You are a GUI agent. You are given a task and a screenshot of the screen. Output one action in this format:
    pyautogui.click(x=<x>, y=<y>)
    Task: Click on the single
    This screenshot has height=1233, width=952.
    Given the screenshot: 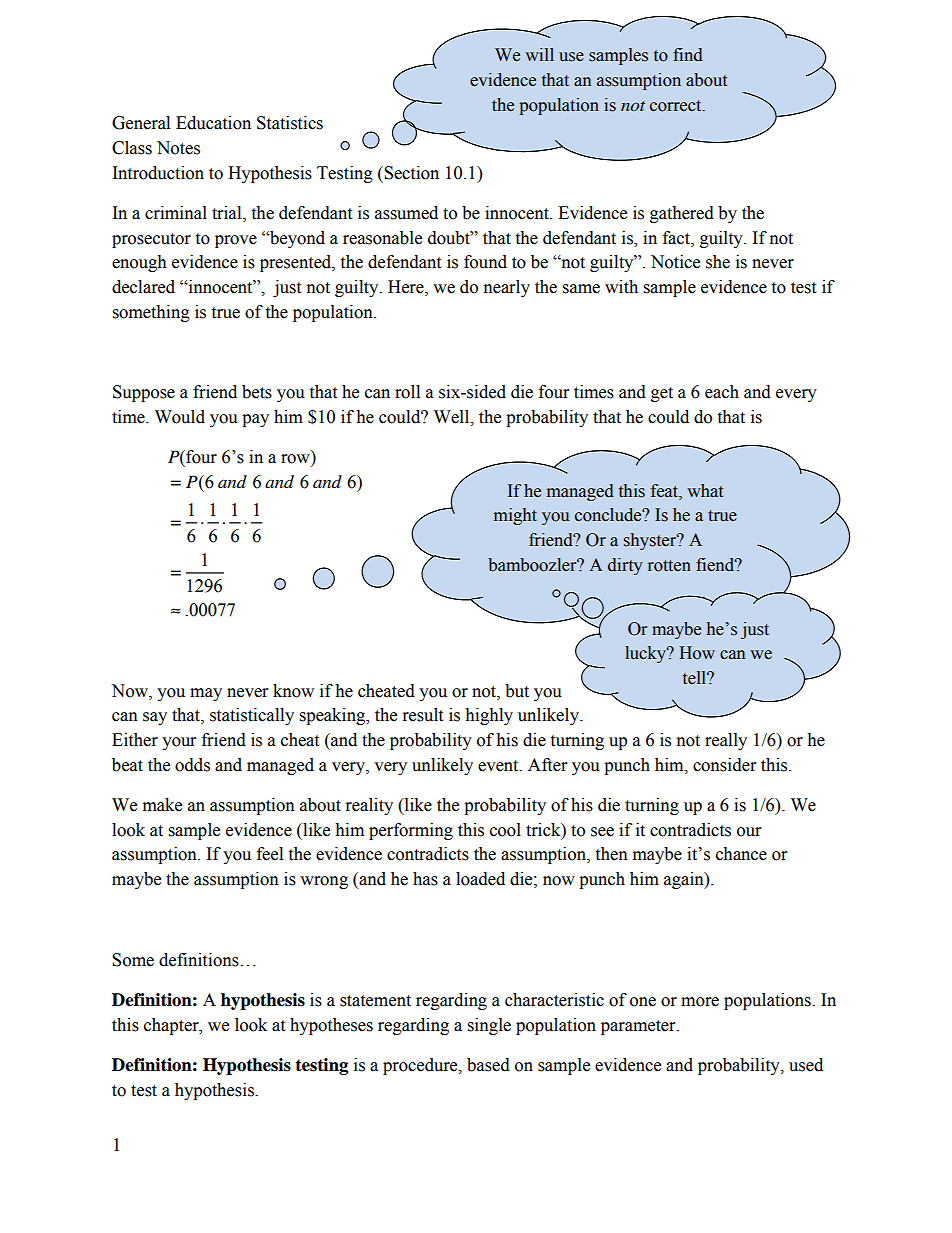 What is the action you would take?
    pyautogui.click(x=489, y=1026)
